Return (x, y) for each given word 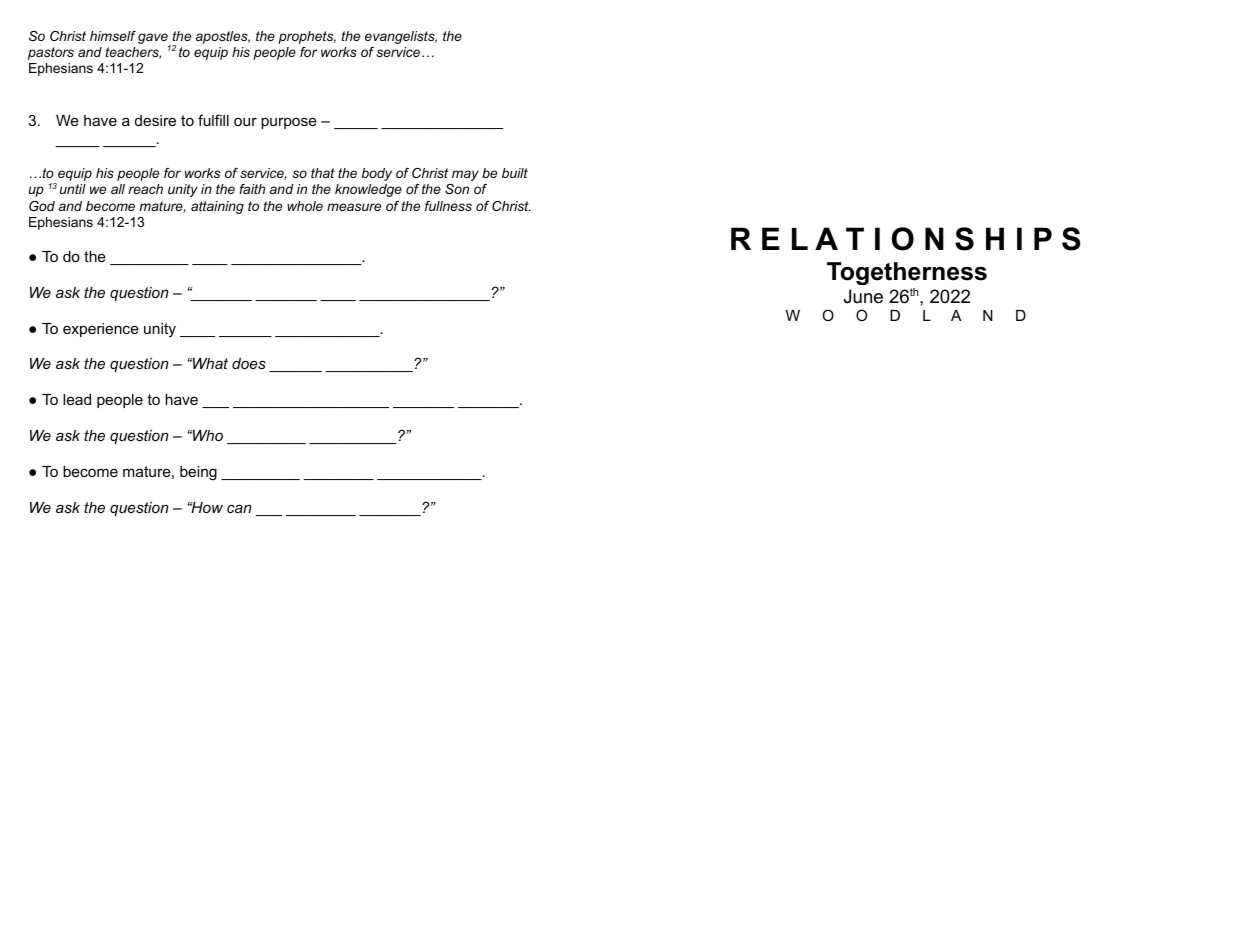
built (515, 173)
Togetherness (907, 274)
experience (101, 330)
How (206, 507)
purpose (289, 123)
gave (154, 39)
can (239, 508)
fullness (448, 206)
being (198, 473)
